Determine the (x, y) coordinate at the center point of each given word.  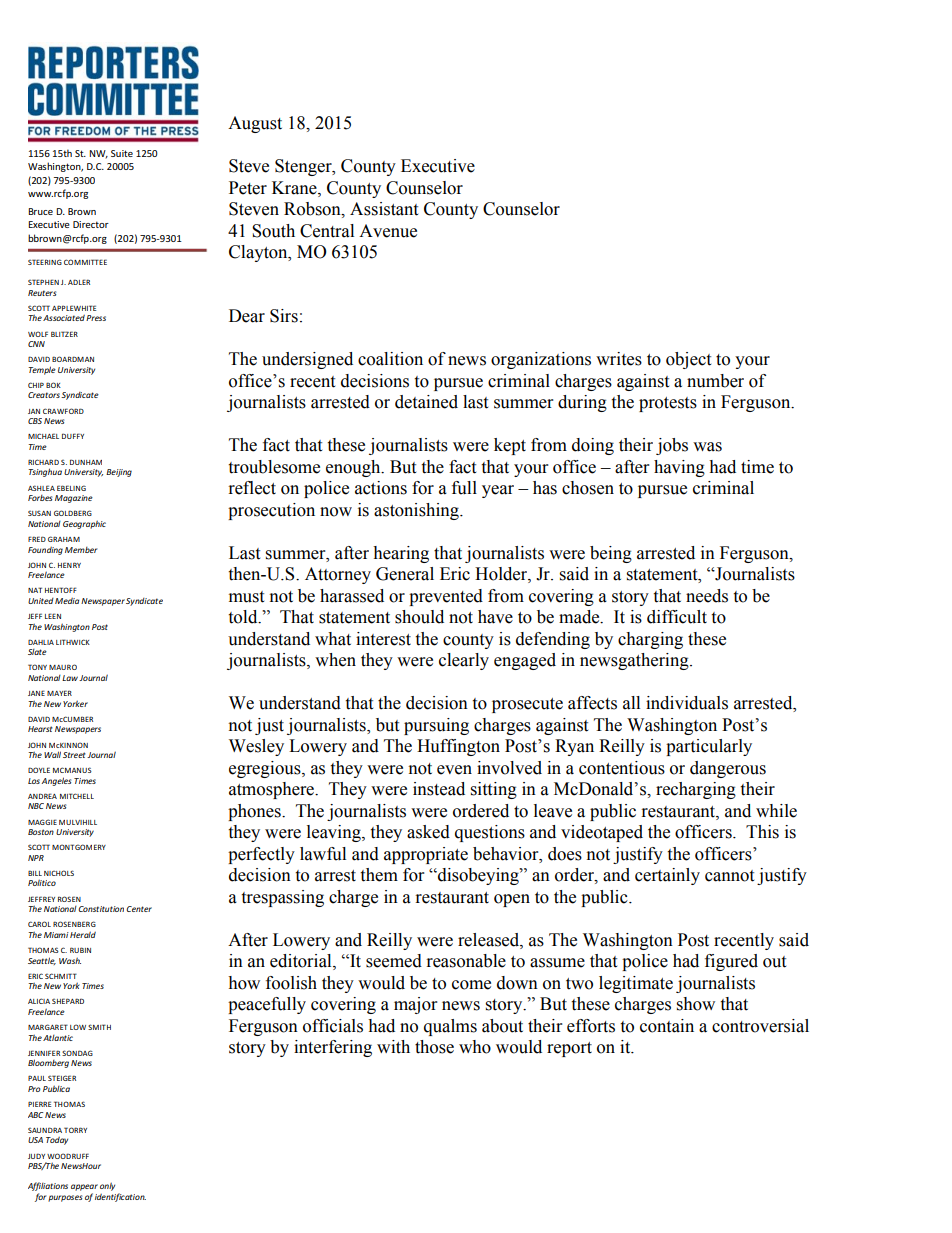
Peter (248, 188)
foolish (291, 983)
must (246, 597)
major (415, 1005)
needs (707, 596)
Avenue (388, 231)
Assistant (384, 209)
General (405, 574)
